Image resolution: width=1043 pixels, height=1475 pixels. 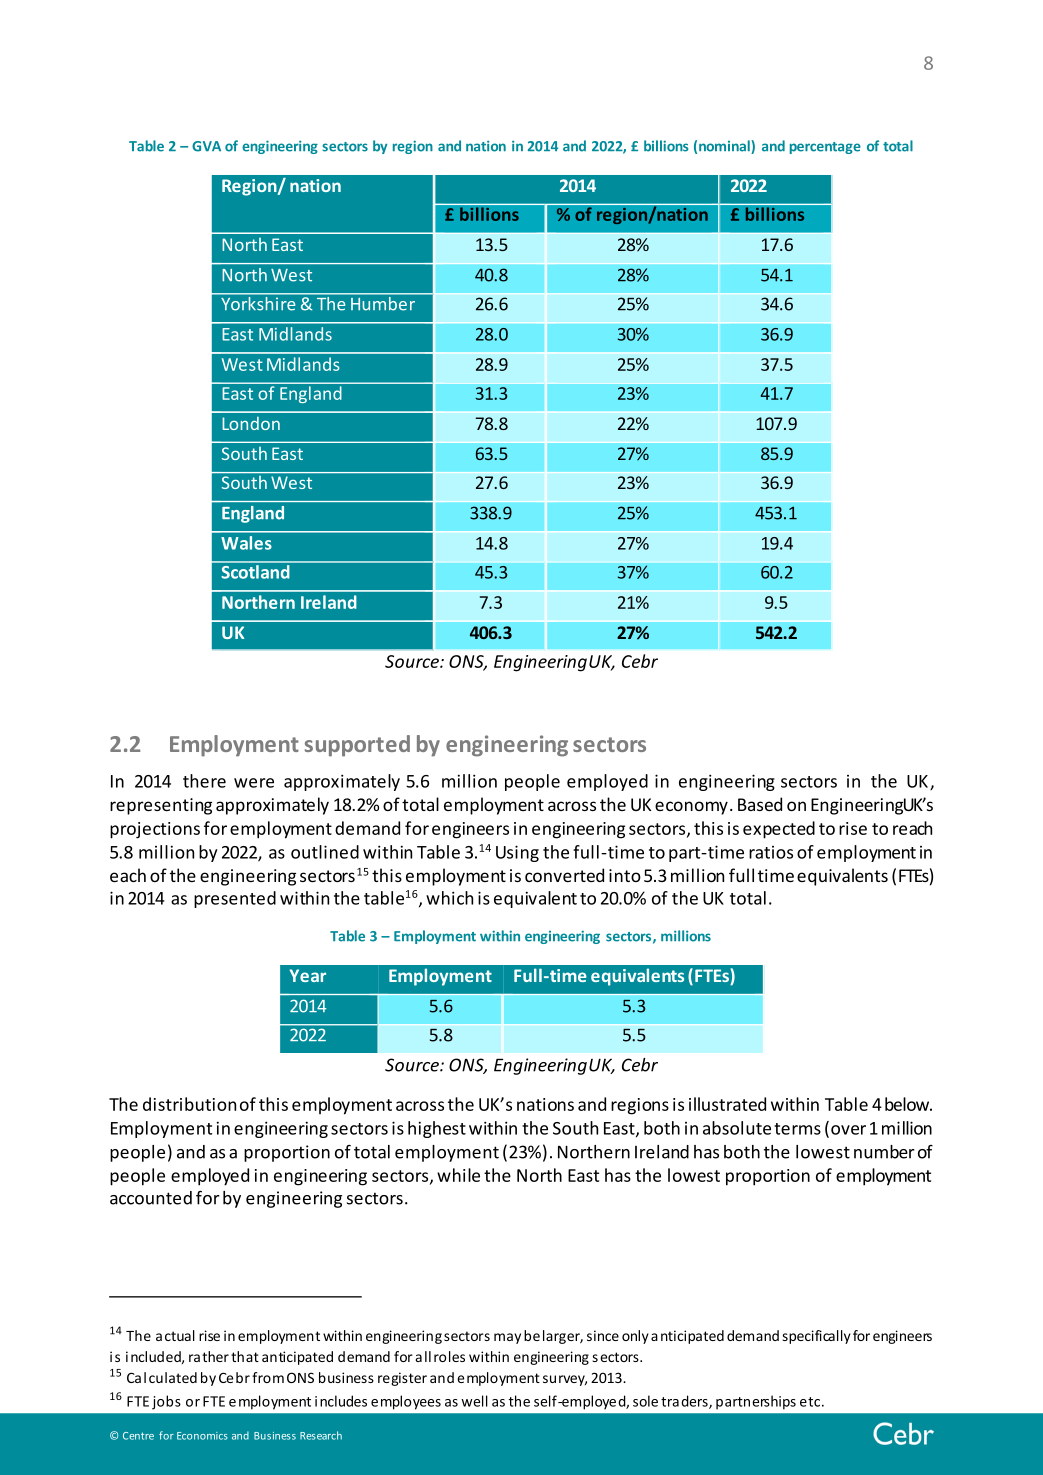 What do you see at coordinates (760, 804) in the screenshot?
I see `Based` at bounding box center [760, 804].
